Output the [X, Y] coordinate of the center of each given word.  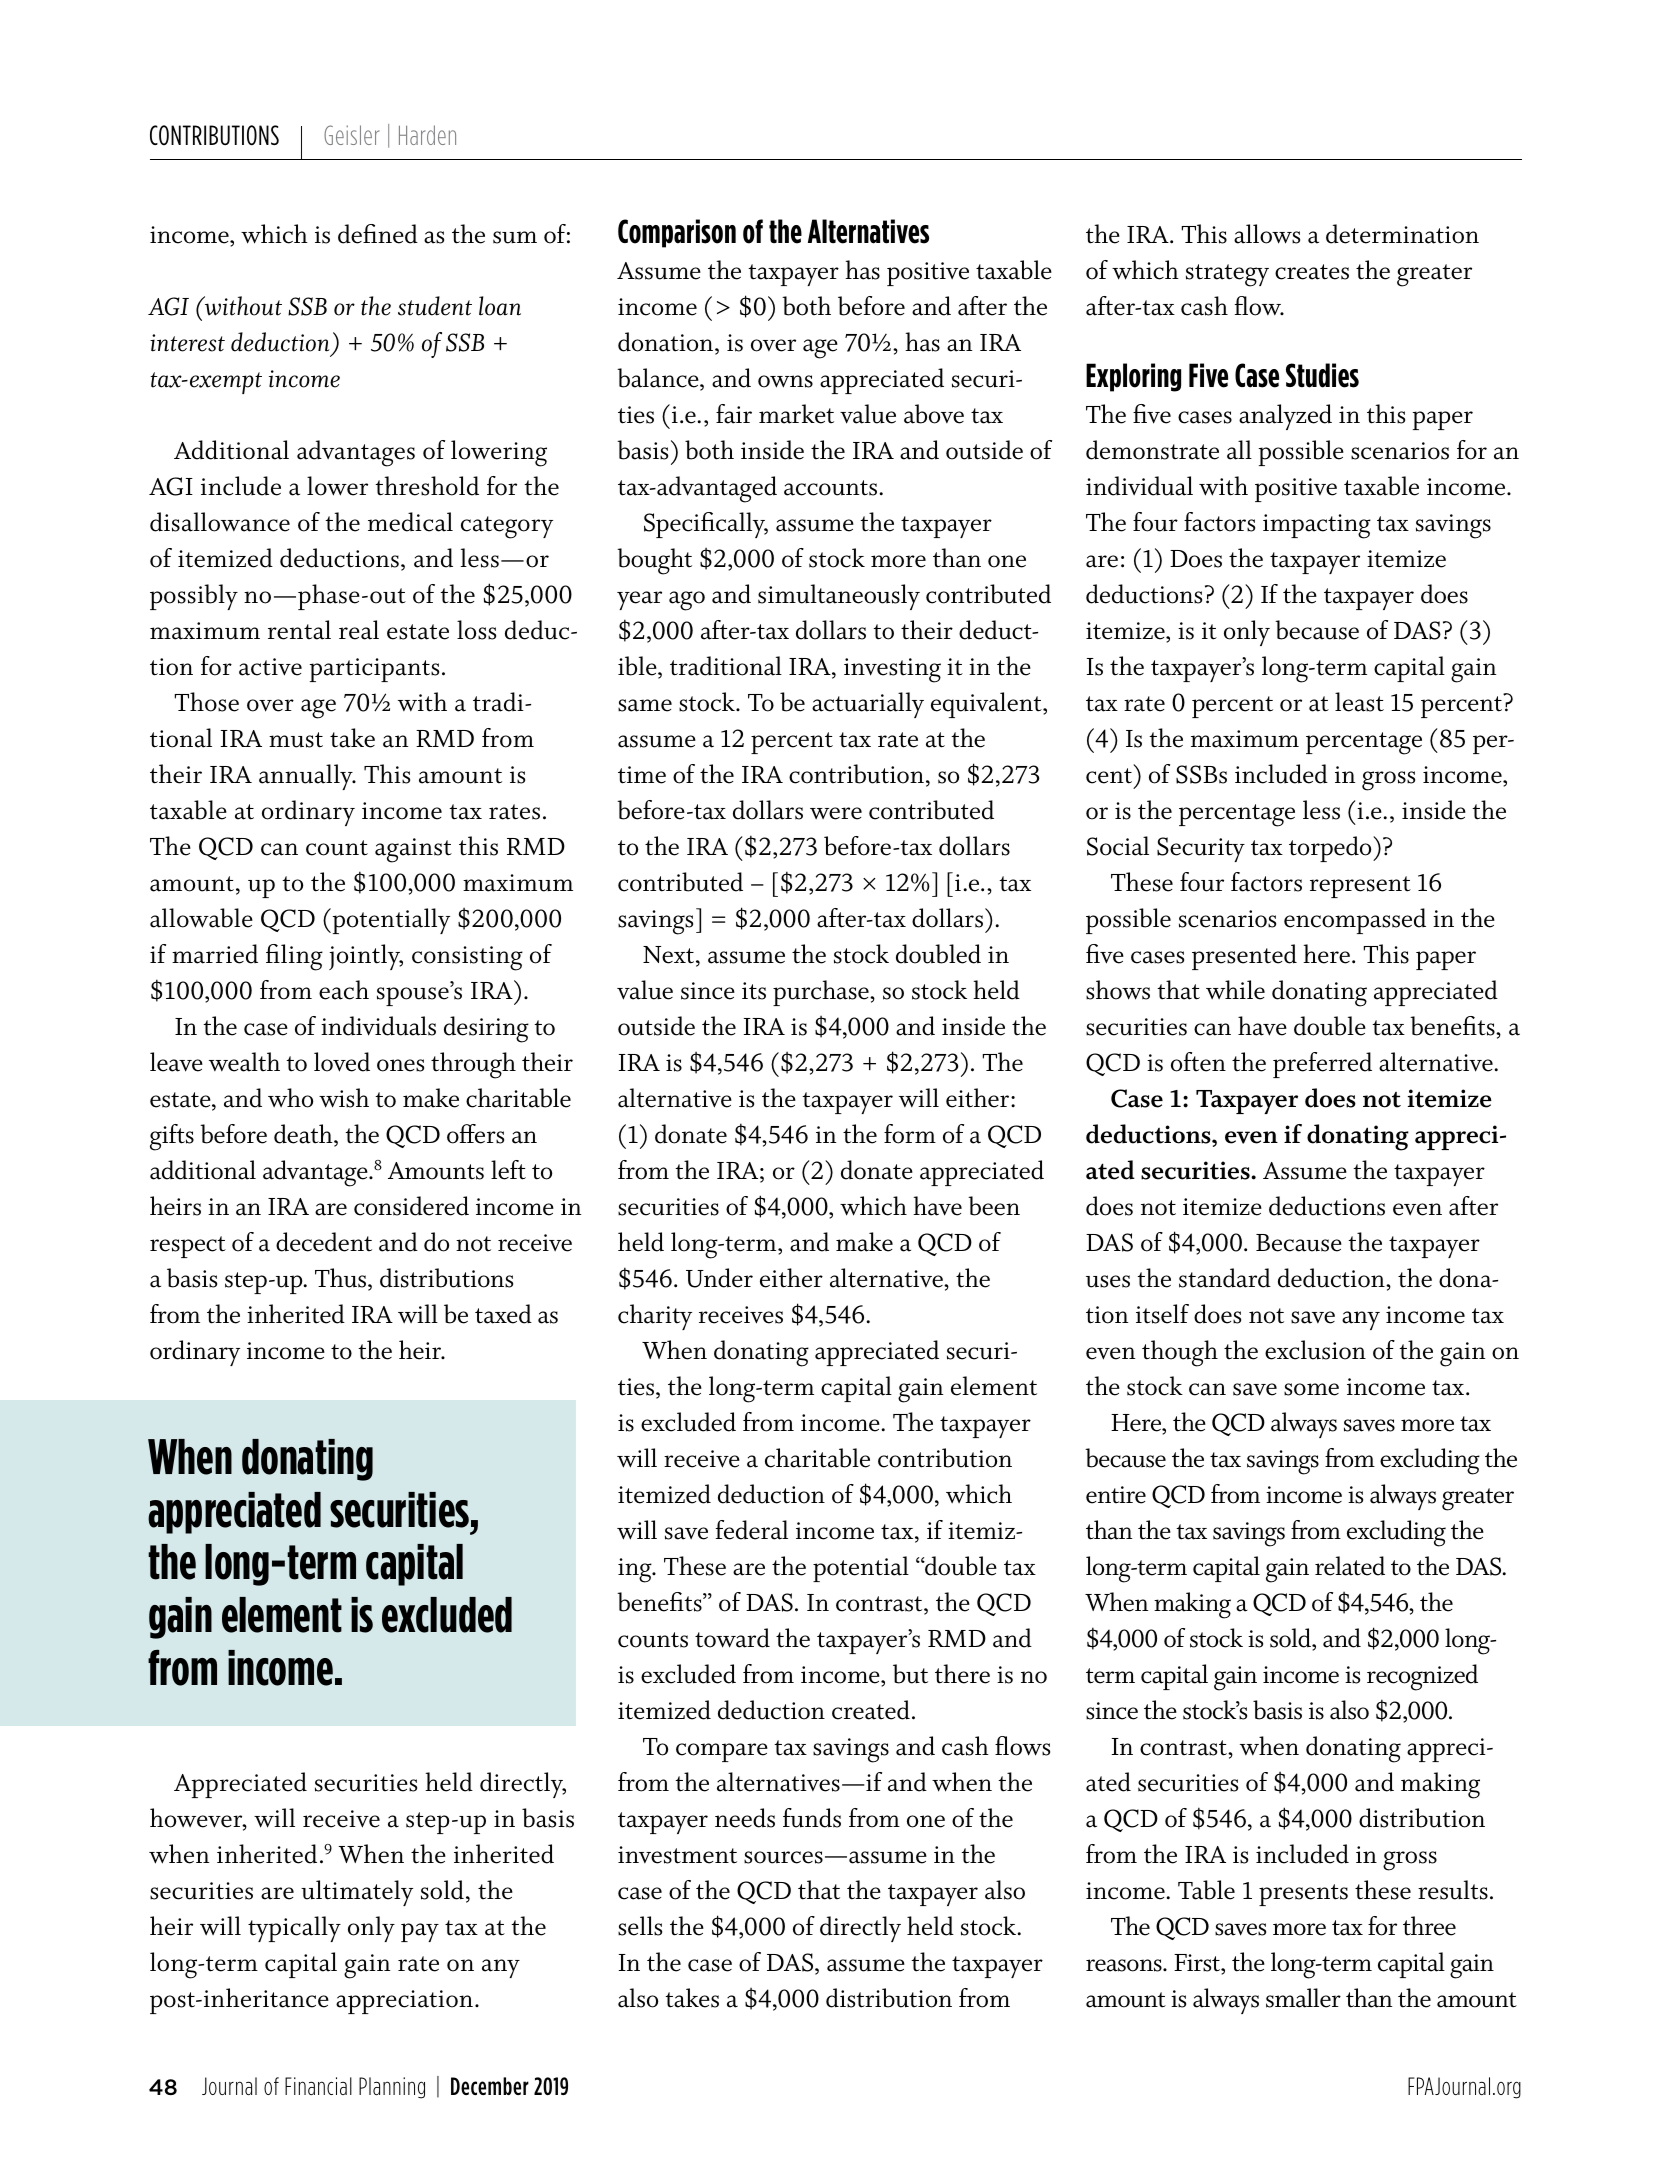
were [836, 813]
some [1311, 1389]
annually [307, 777]
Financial [318, 2086]
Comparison [677, 233]
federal [752, 1530]
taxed [503, 1314]
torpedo [1331, 849]
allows [1267, 234]
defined [378, 234]
